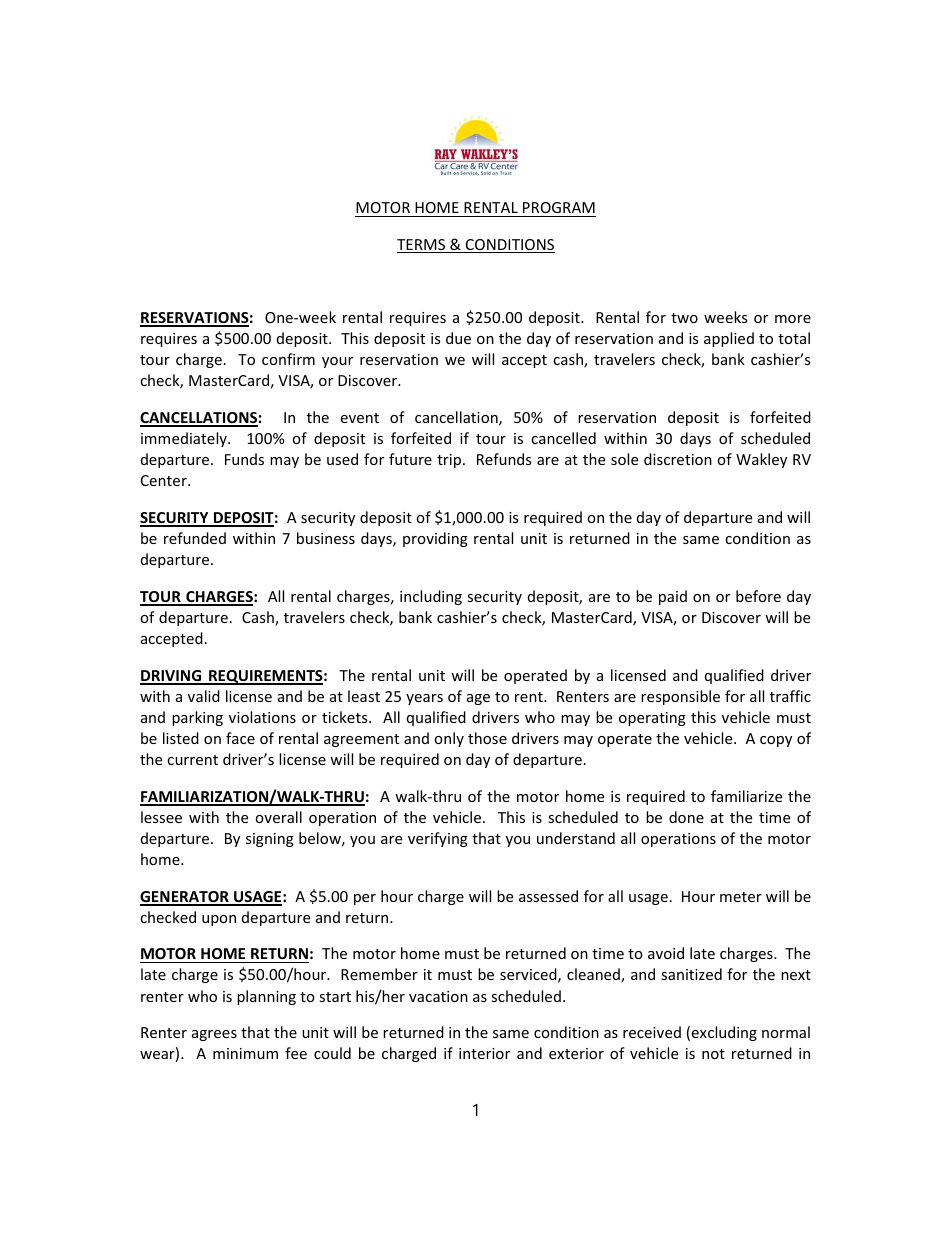 Image resolution: width=952 pixels, height=1233 pixels. I want to click on verifying, so click(438, 839).
